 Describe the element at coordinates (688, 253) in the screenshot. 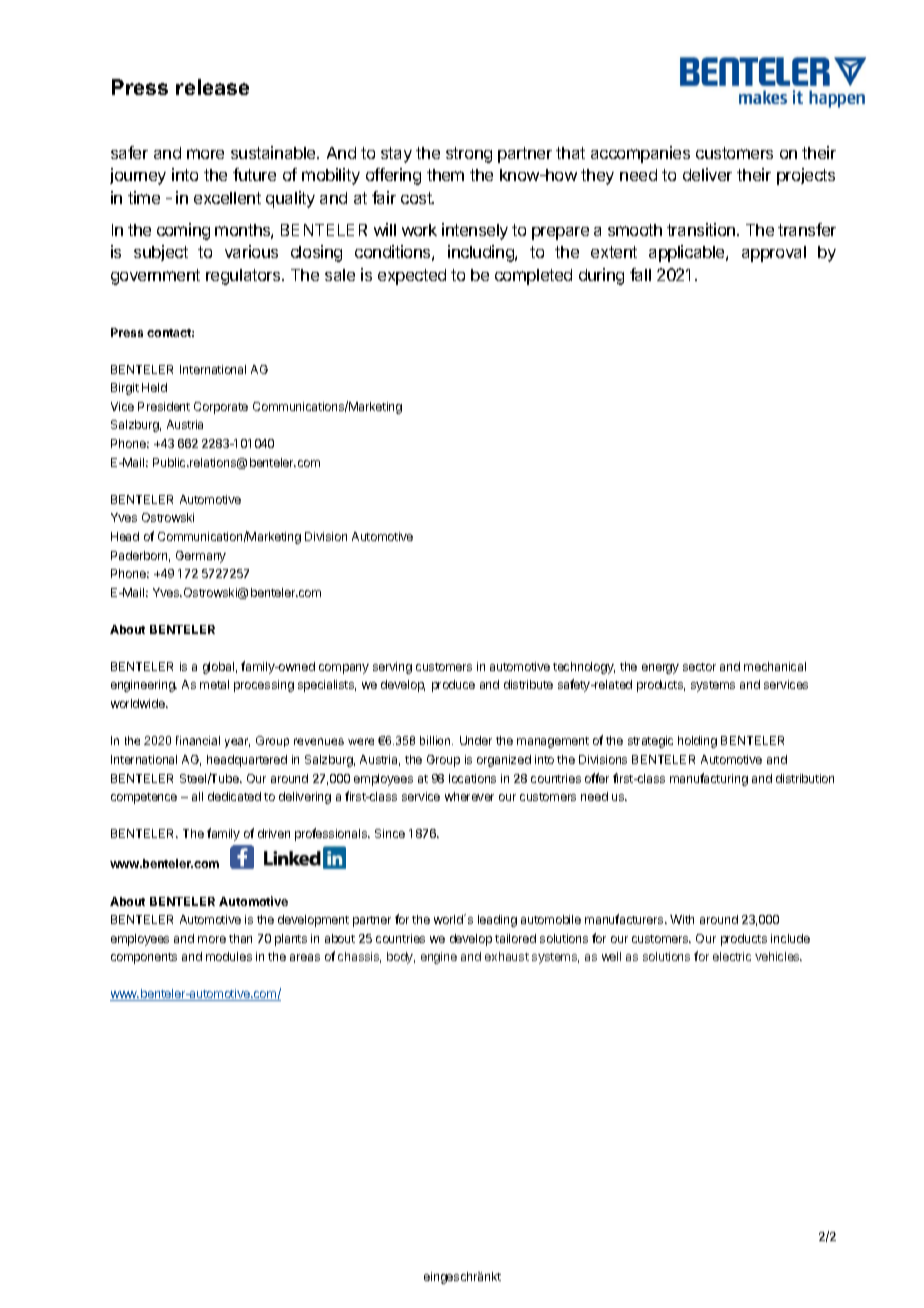

I see `applicable` at that location.
